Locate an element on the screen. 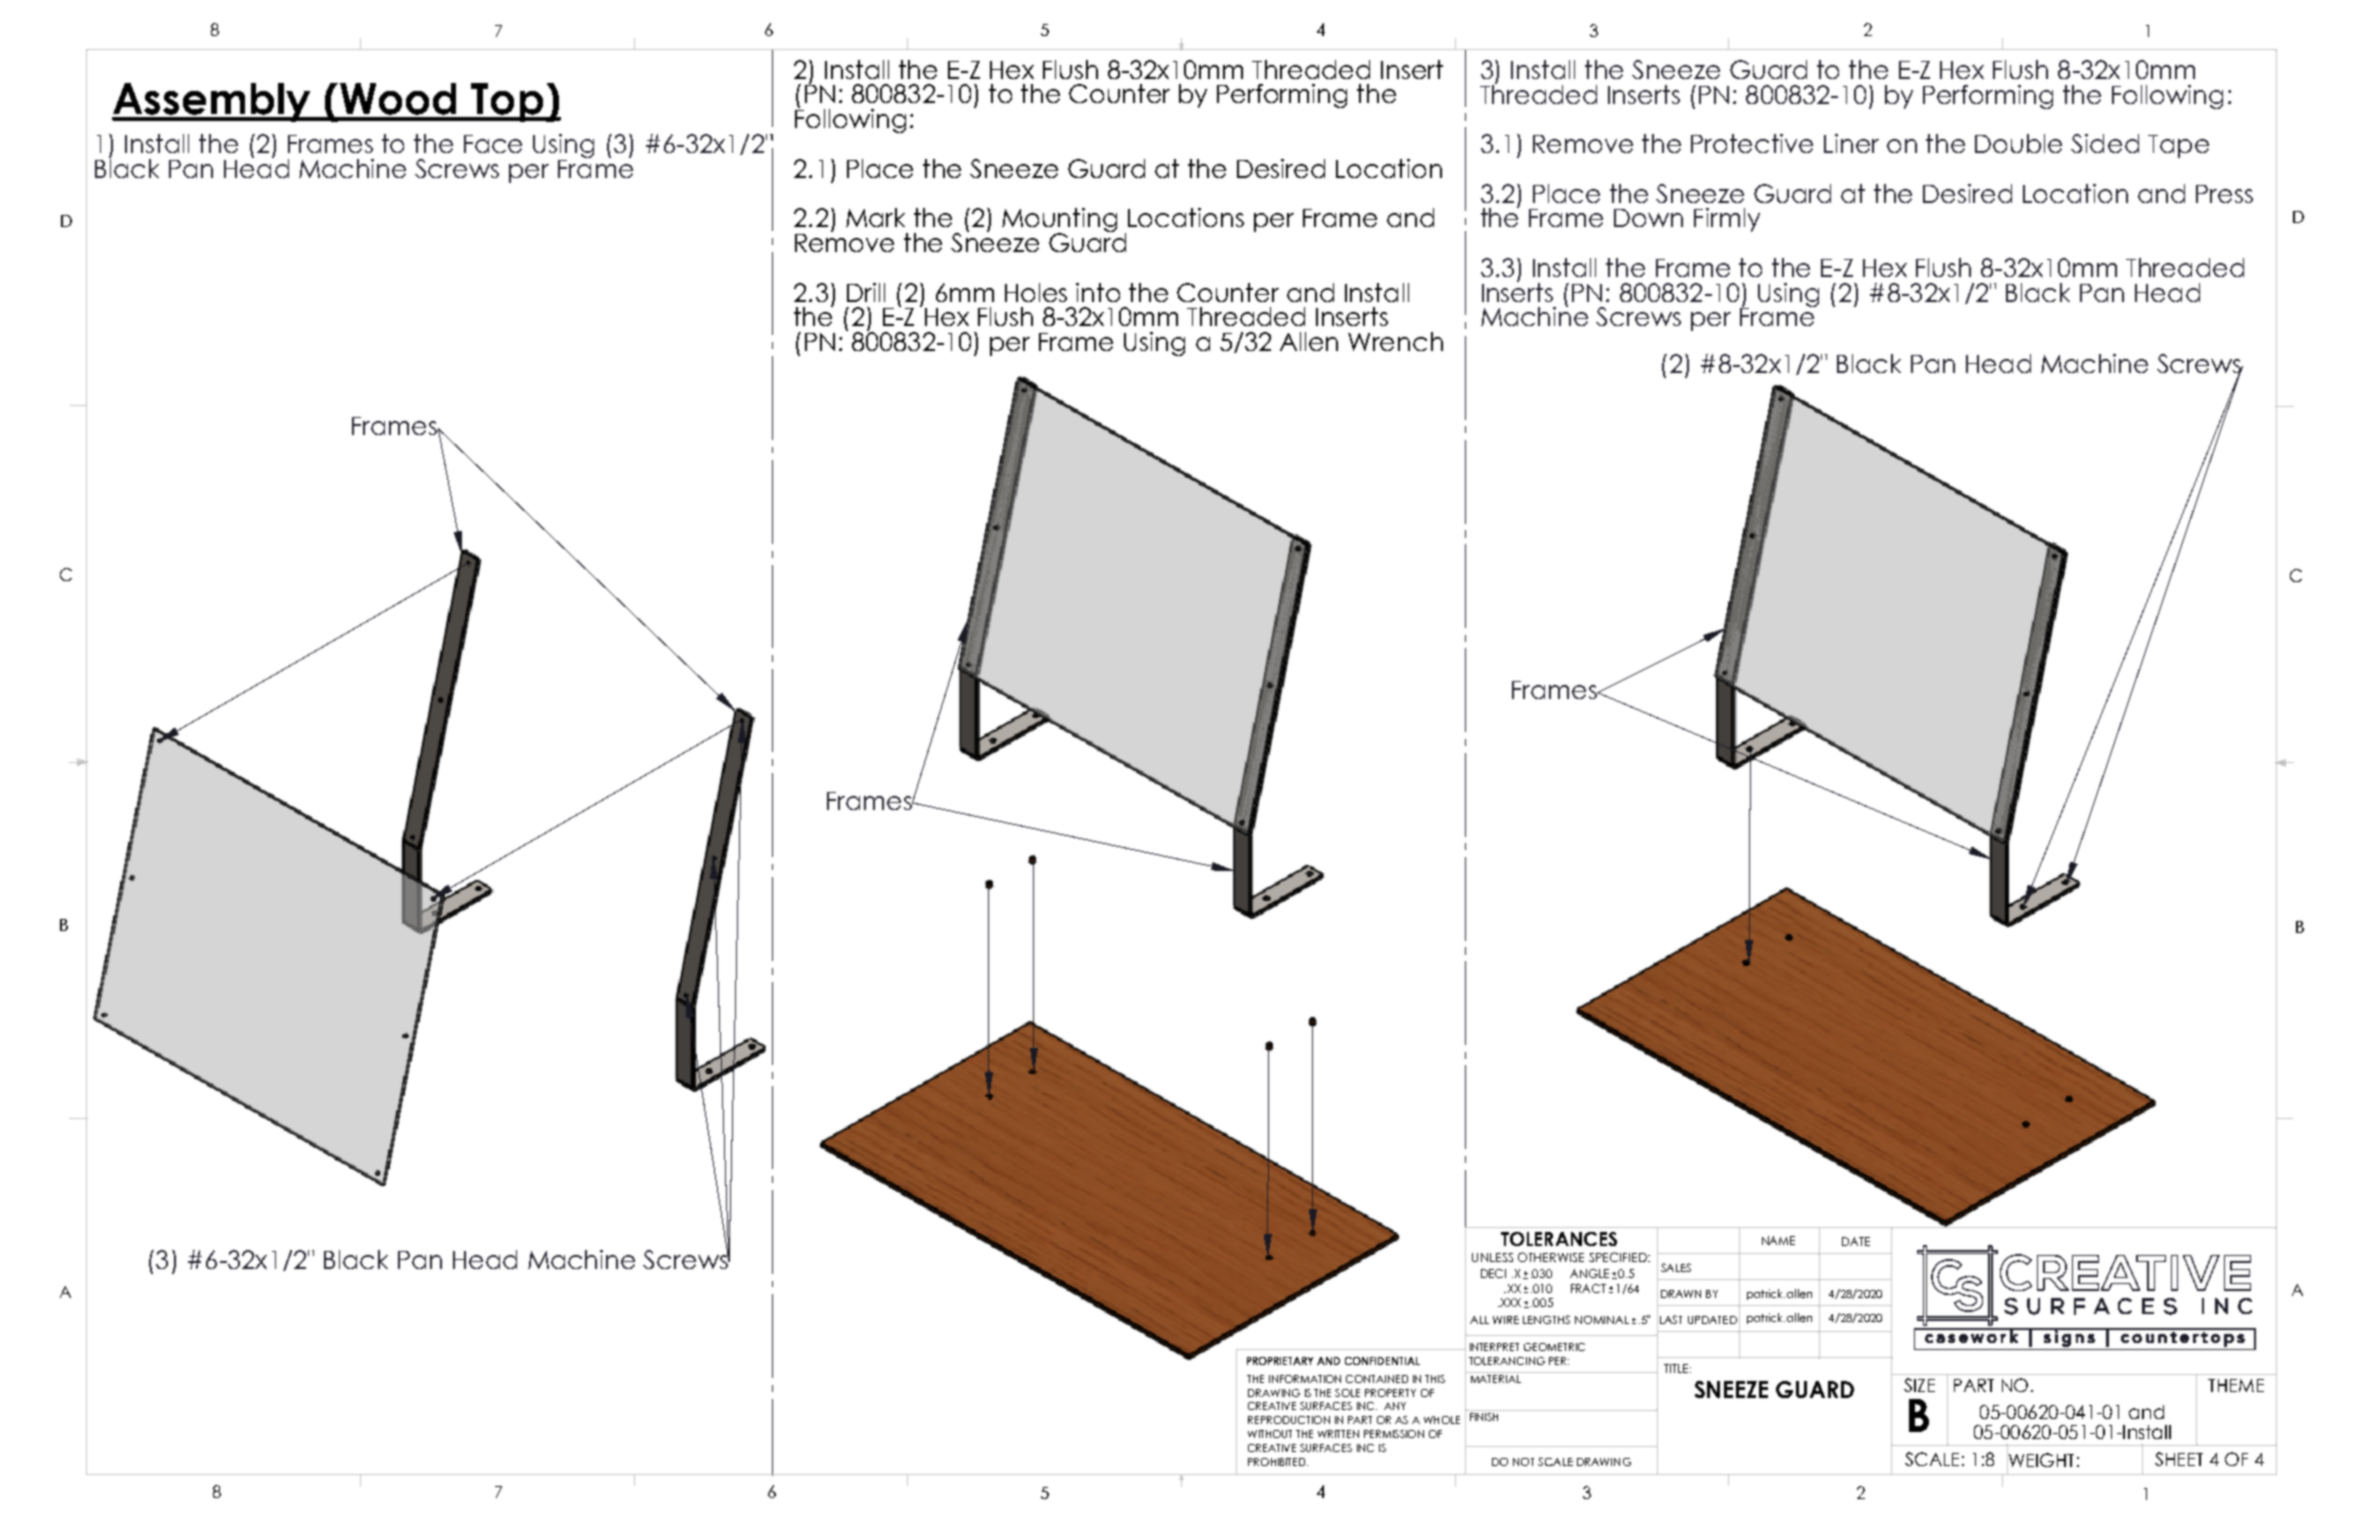 This screenshot has width=2363, height=1529. Double is located at coordinates (2018, 143).
